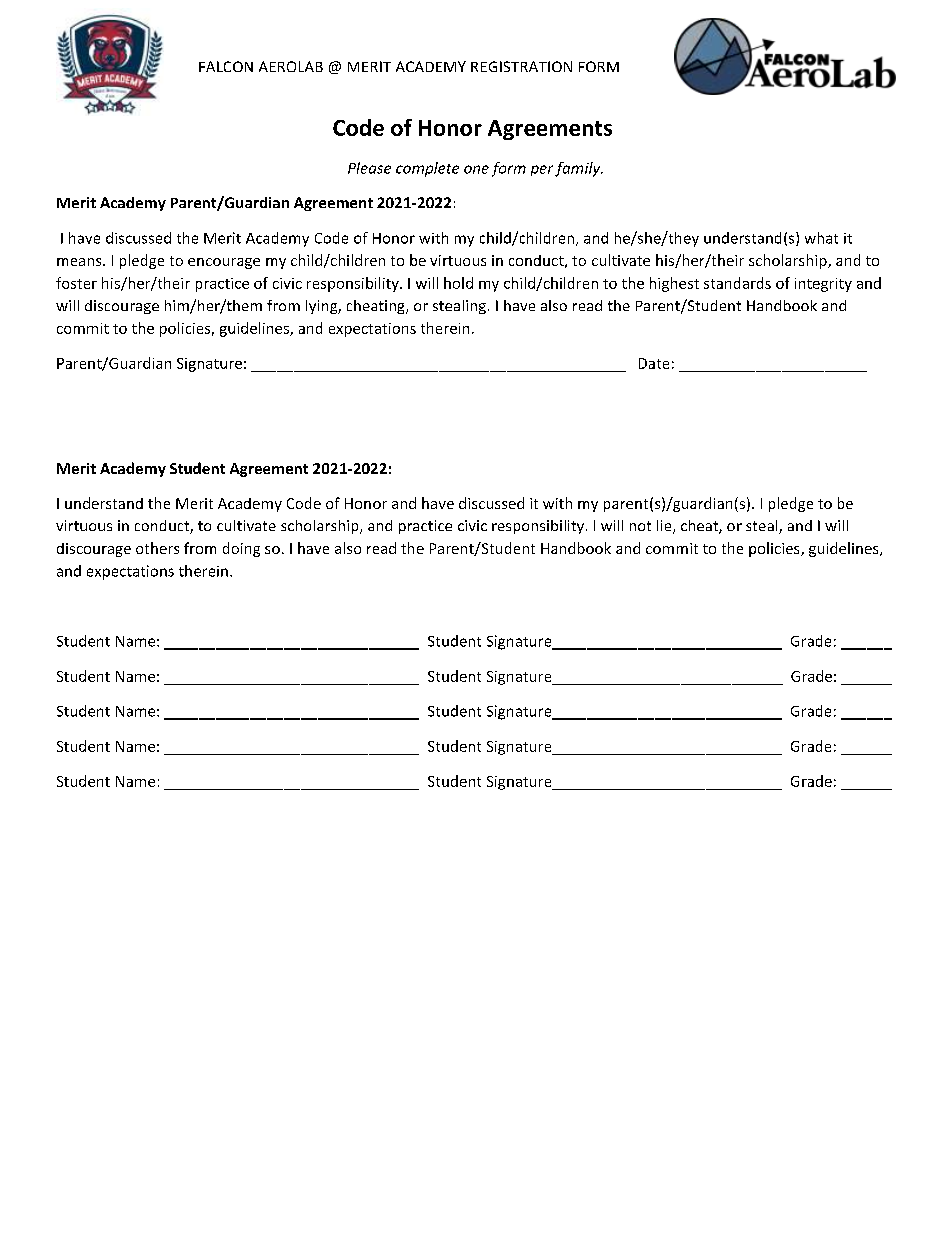 The image size is (952, 1233). What do you see at coordinates (640, 526) in the screenshot?
I see `not` at bounding box center [640, 526].
